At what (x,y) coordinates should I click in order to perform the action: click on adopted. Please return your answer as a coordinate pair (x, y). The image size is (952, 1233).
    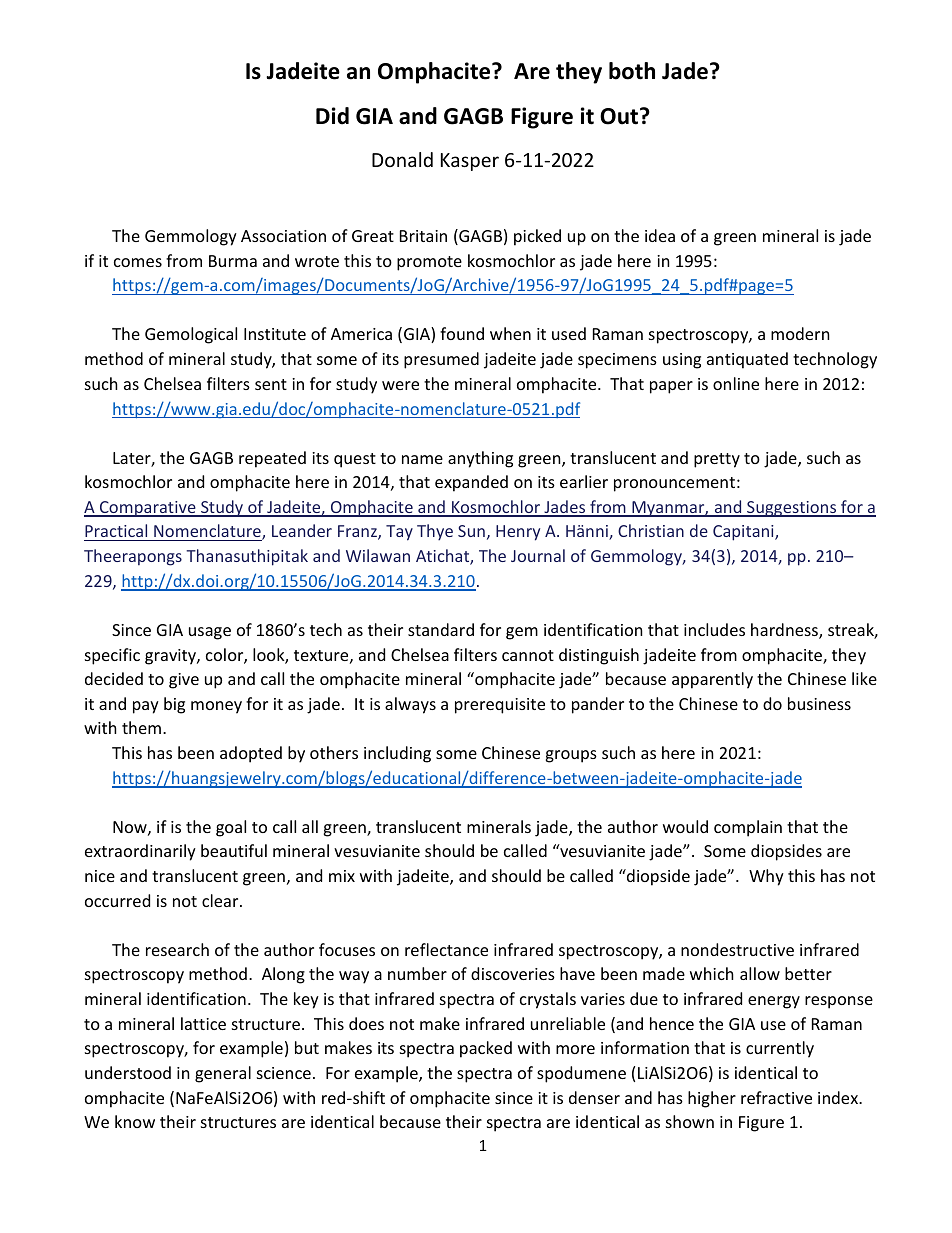
    Looking at the image, I should click on (251, 754).
